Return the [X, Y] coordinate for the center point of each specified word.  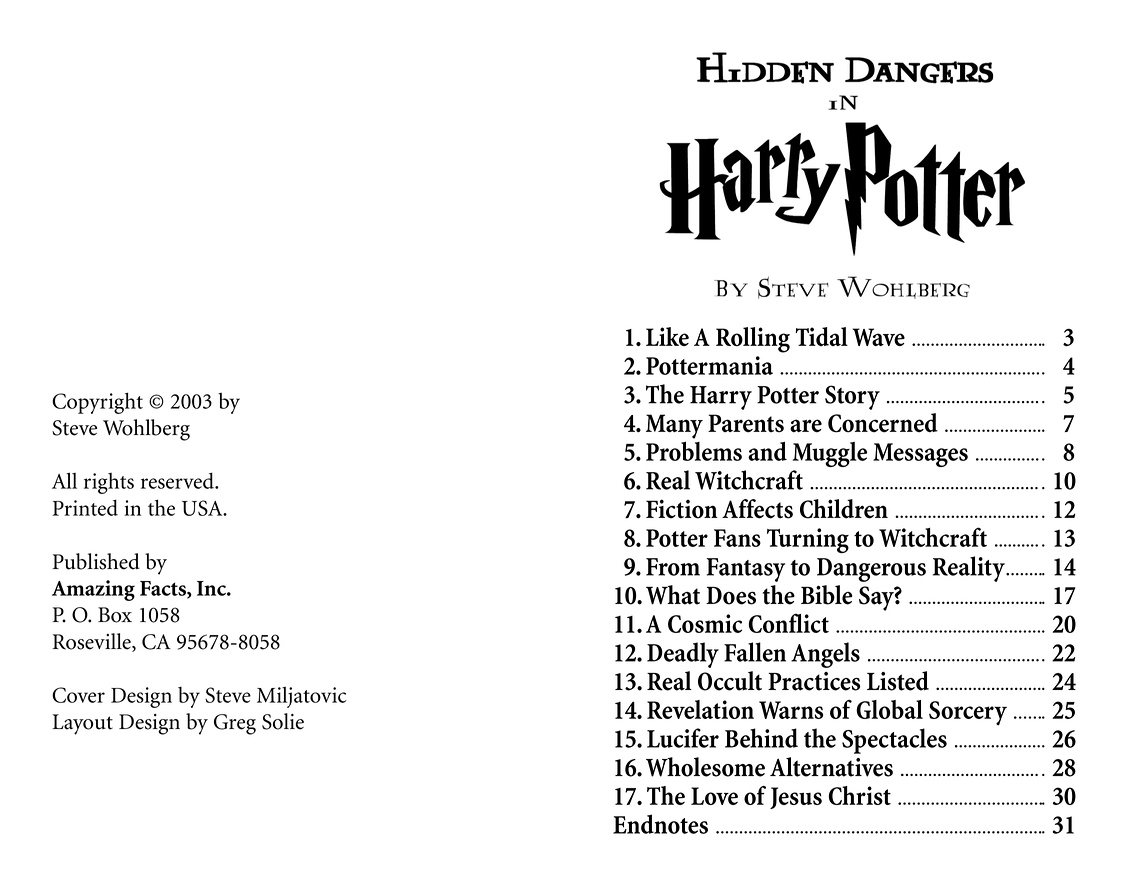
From [673, 567]
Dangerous [871, 570]
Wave [878, 337]
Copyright [97, 403]
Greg [235, 724]
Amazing [93, 590]
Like [667, 336]
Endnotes [660, 824]
